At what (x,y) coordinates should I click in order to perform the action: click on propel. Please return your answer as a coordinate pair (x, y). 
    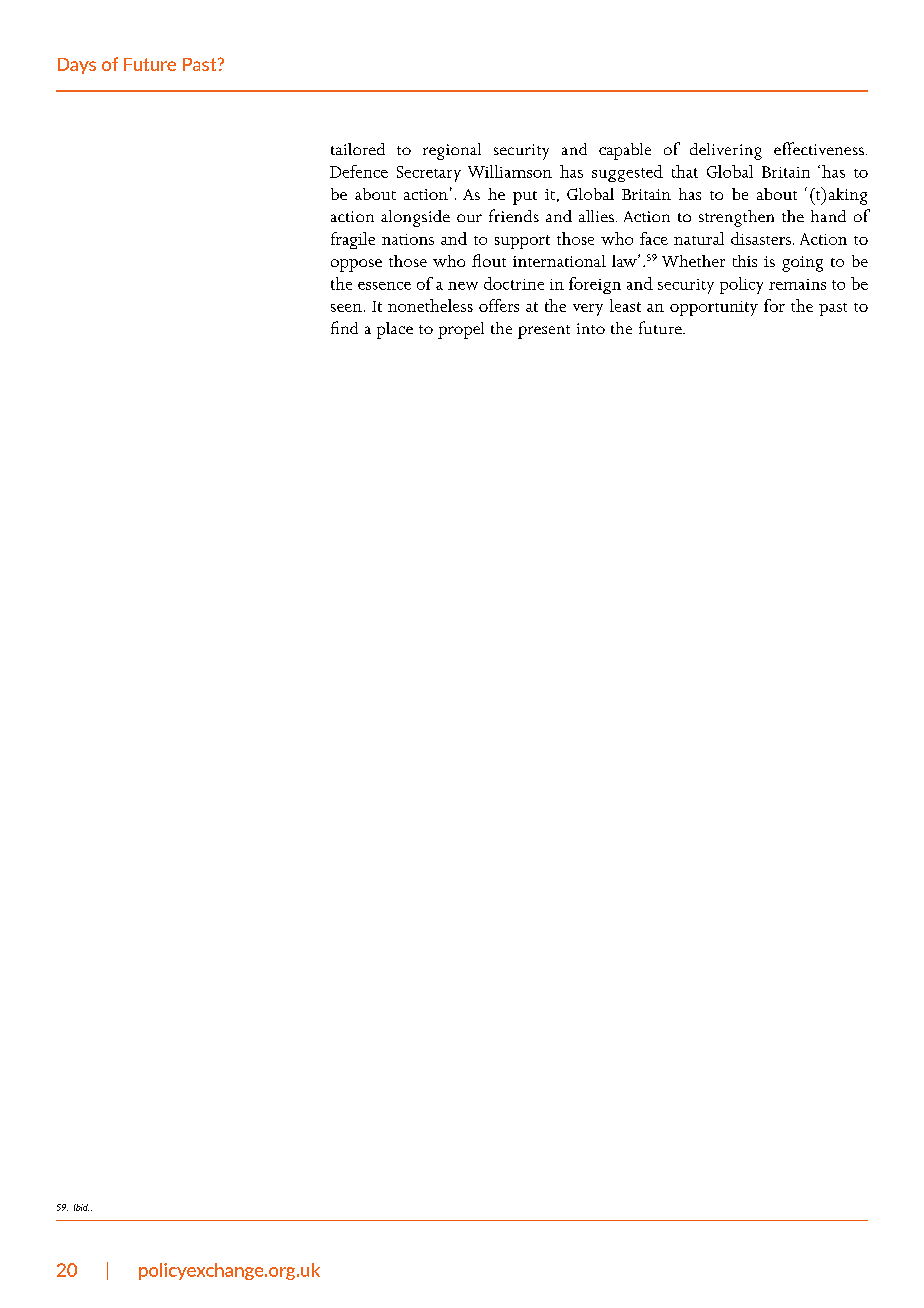
    Looking at the image, I should click on (461, 330).
